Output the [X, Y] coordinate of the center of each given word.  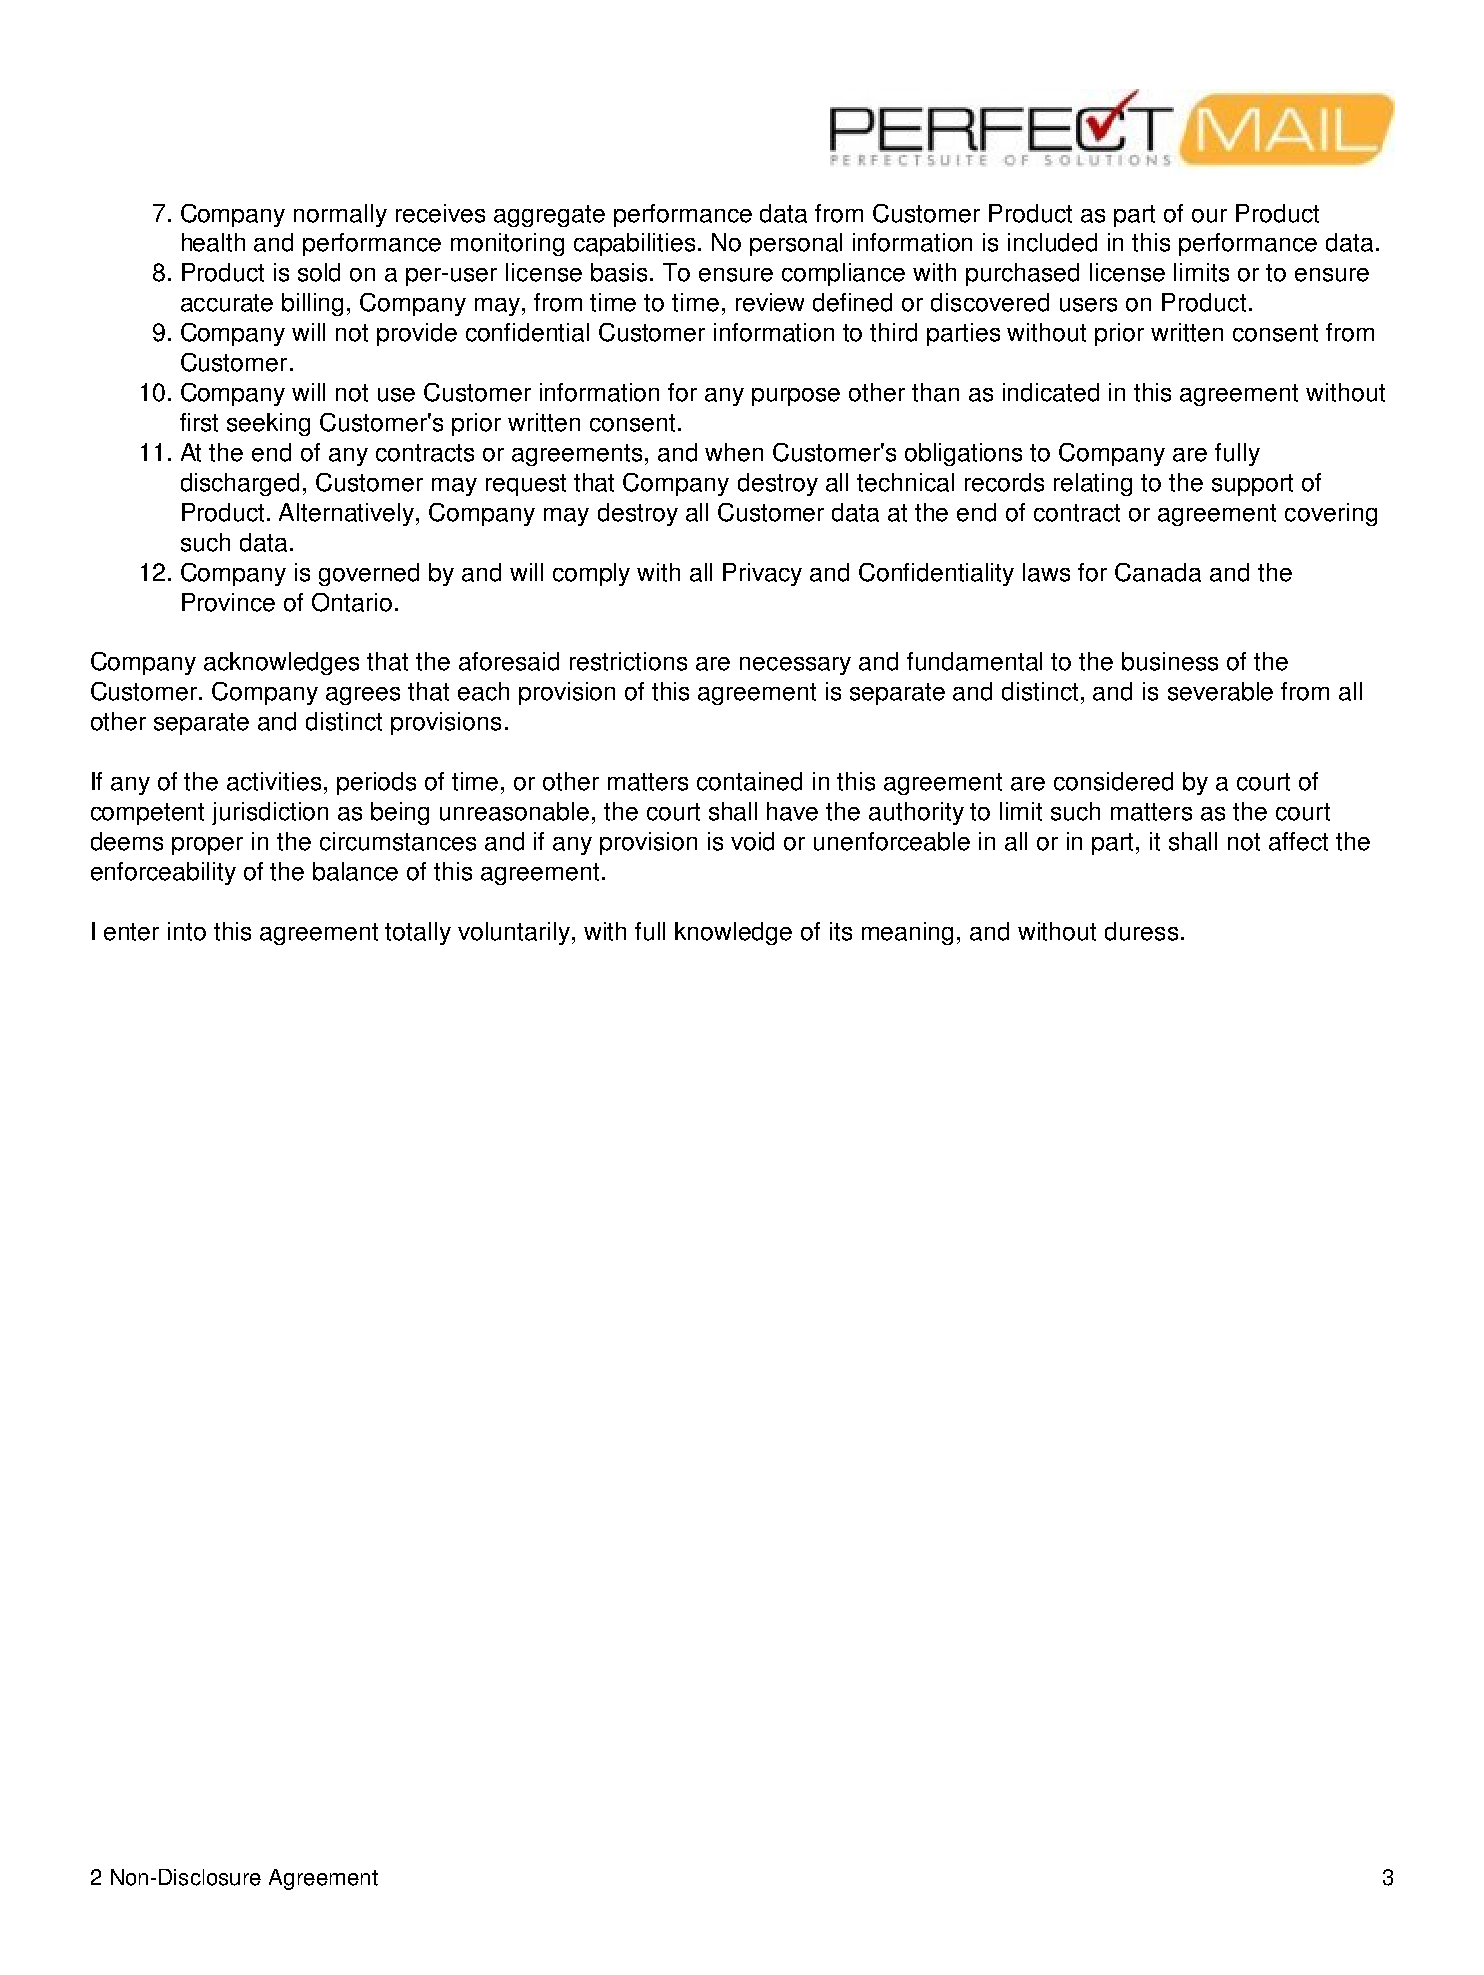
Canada [1158, 572]
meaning [907, 933]
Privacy [762, 574]
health [213, 242]
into [187, 931]
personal [796, 244]
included [1052, 242]
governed [369, 574]
